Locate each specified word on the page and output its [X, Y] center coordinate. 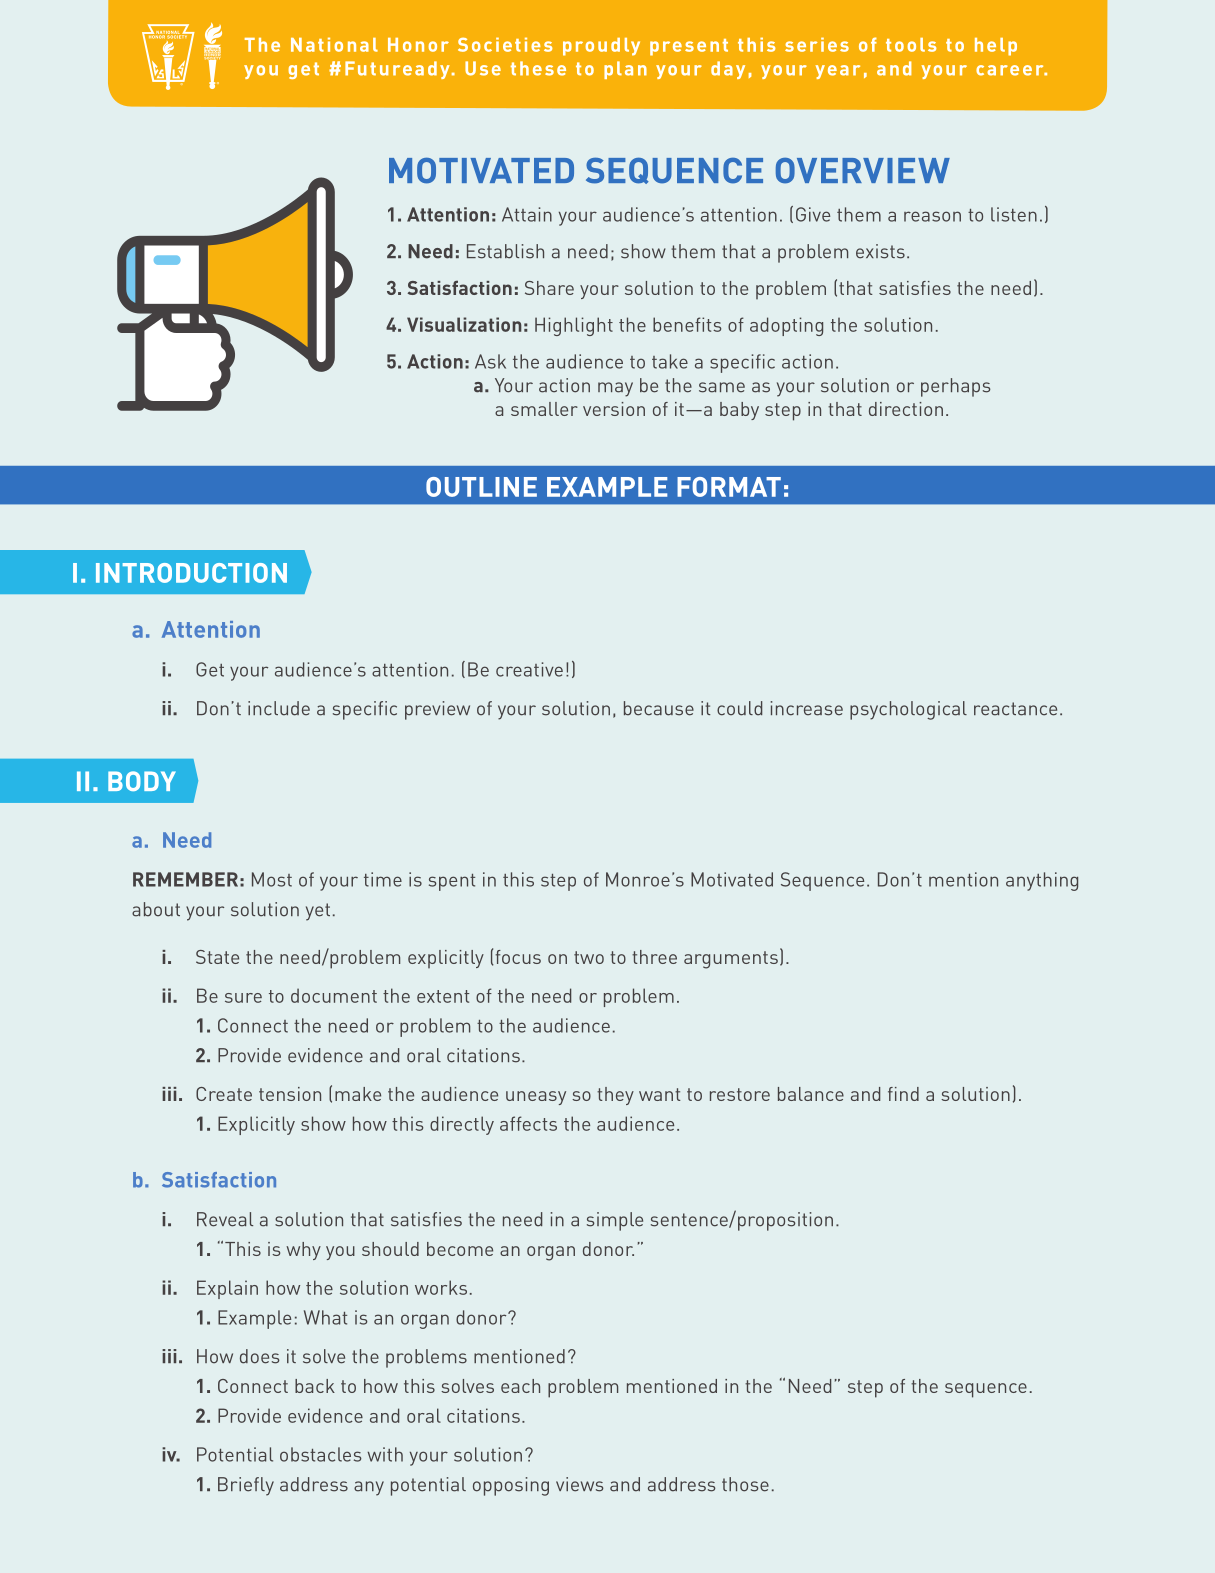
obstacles [321, 1454]
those [745, 1484]
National [334, 44]
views [580, 1484]
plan [625, 70]
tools [911, 45]
